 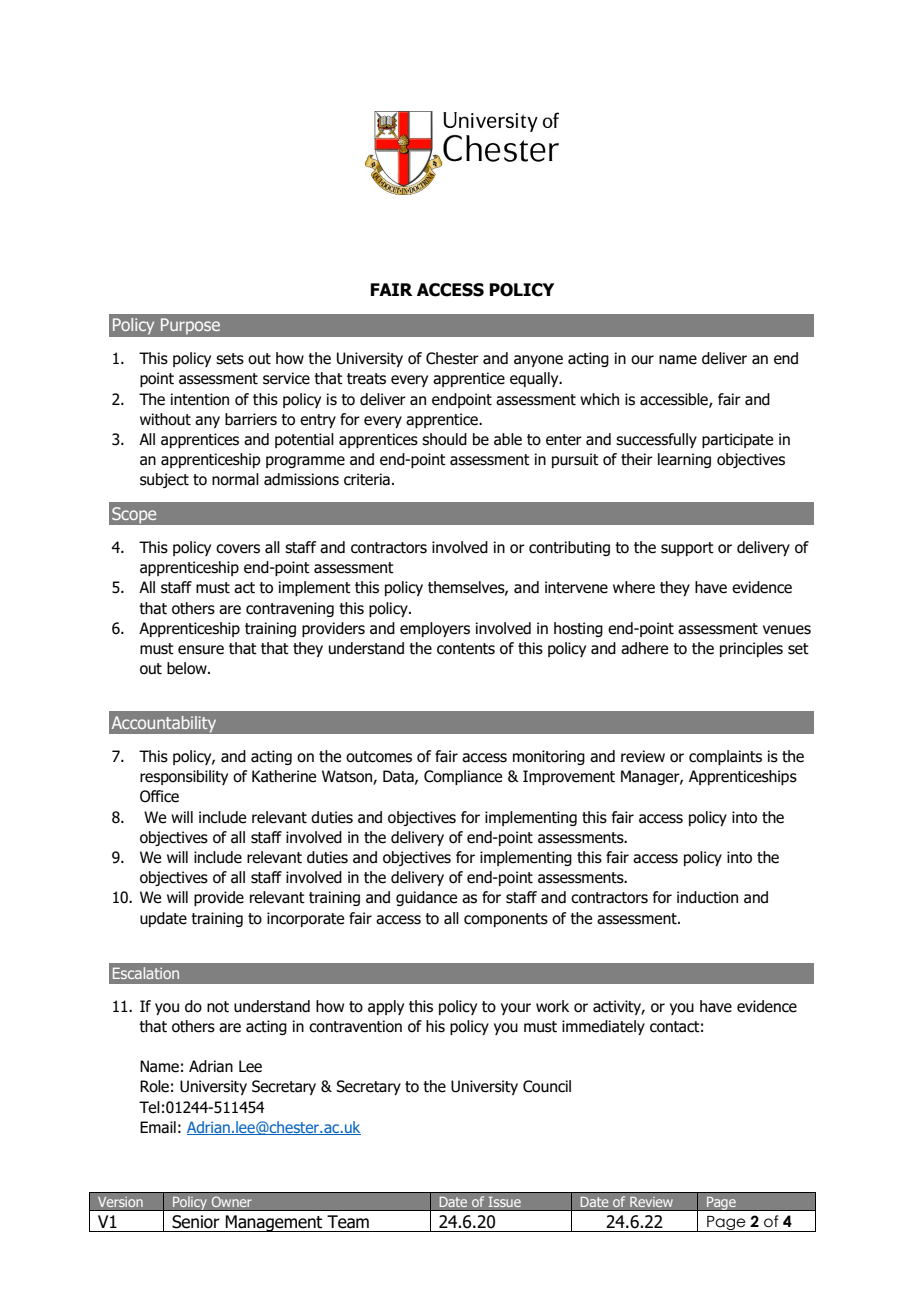 What do you see at coordinates (737, 440) in the screenshot?
I see `participate` at bounding box center [737, 440].
